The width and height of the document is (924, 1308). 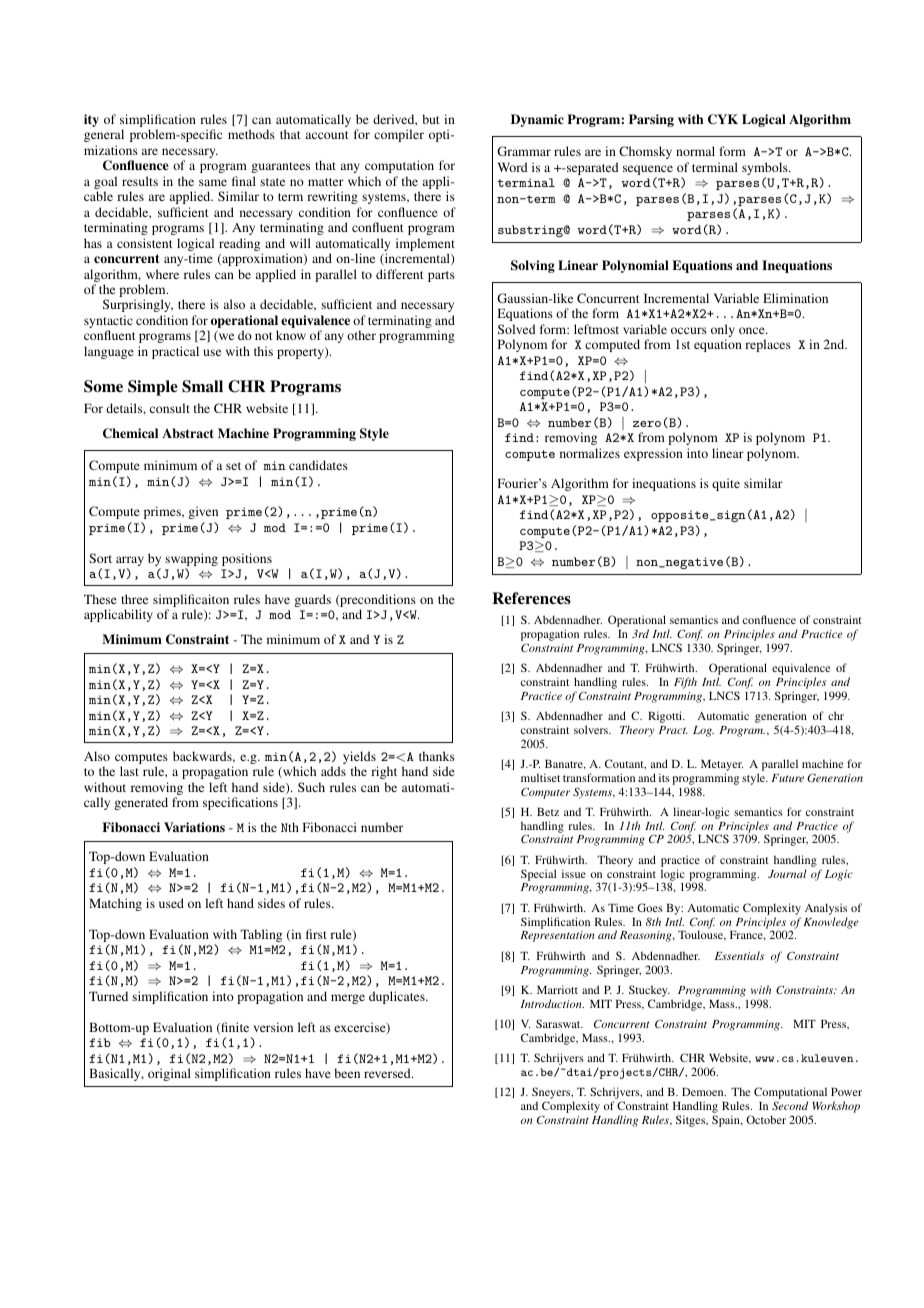 I want to click on symbols, so click(x=766, y=170).
